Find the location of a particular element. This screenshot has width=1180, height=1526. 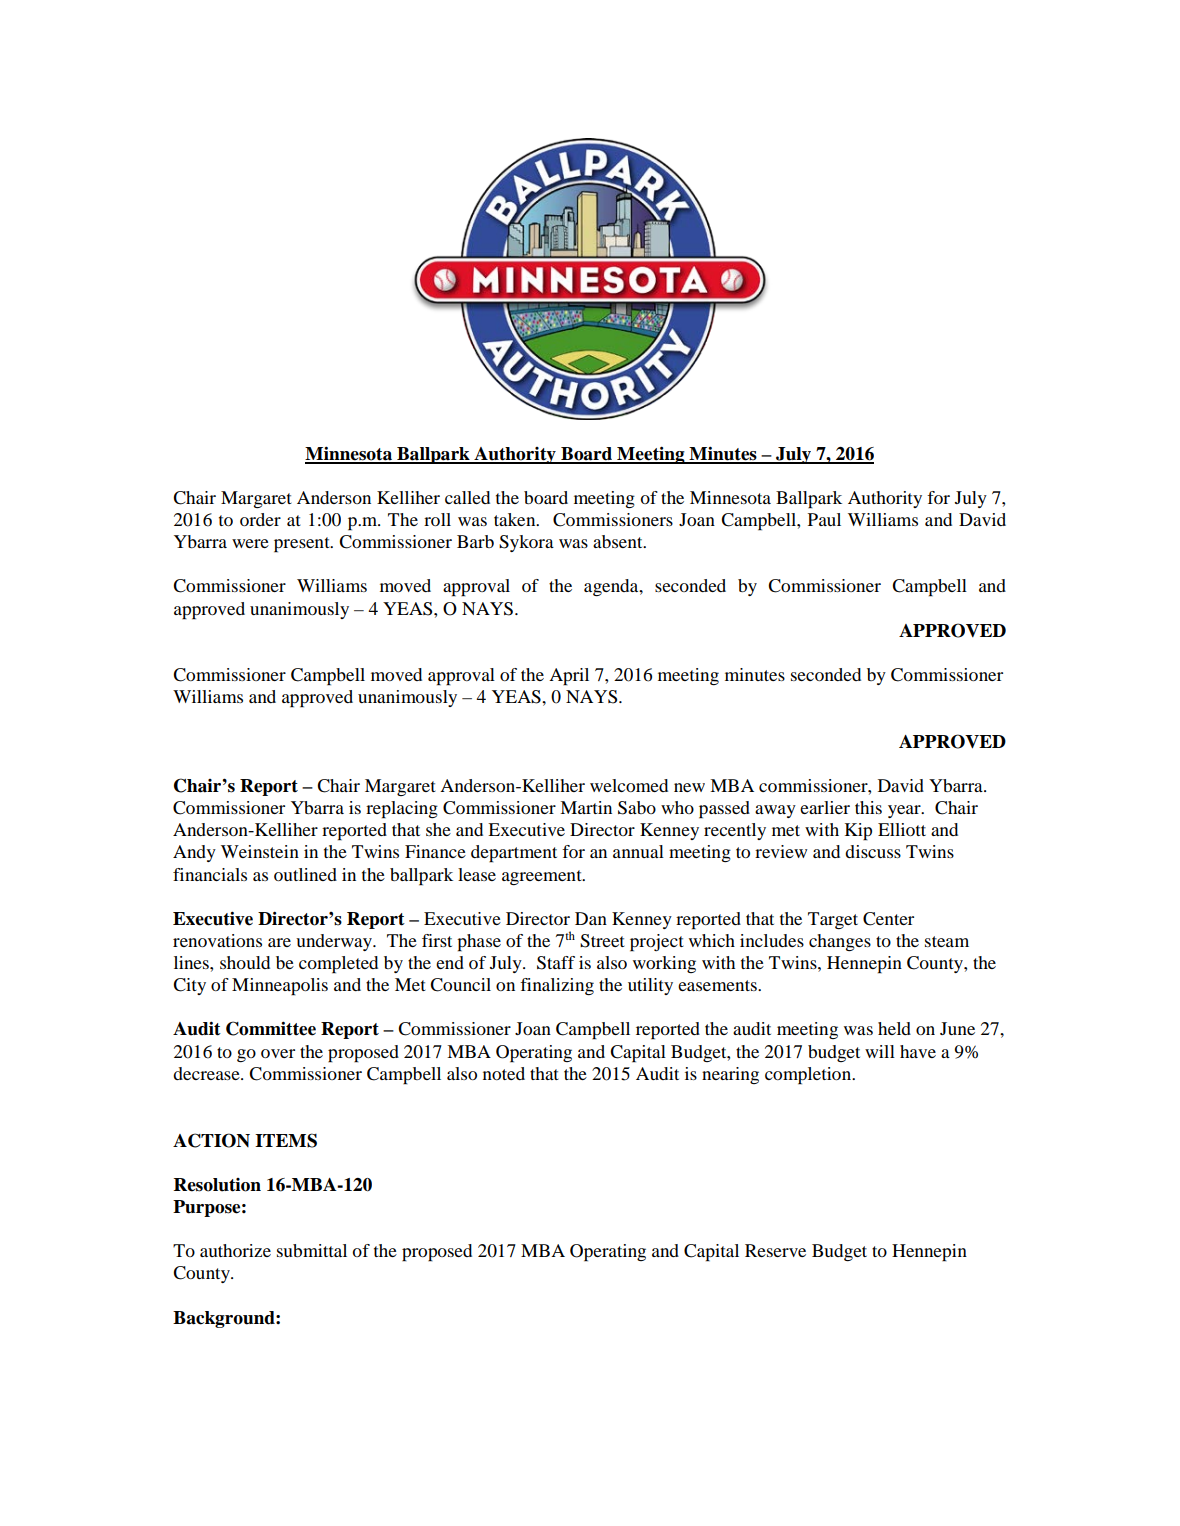

order is located at coordinates (260, 519).
